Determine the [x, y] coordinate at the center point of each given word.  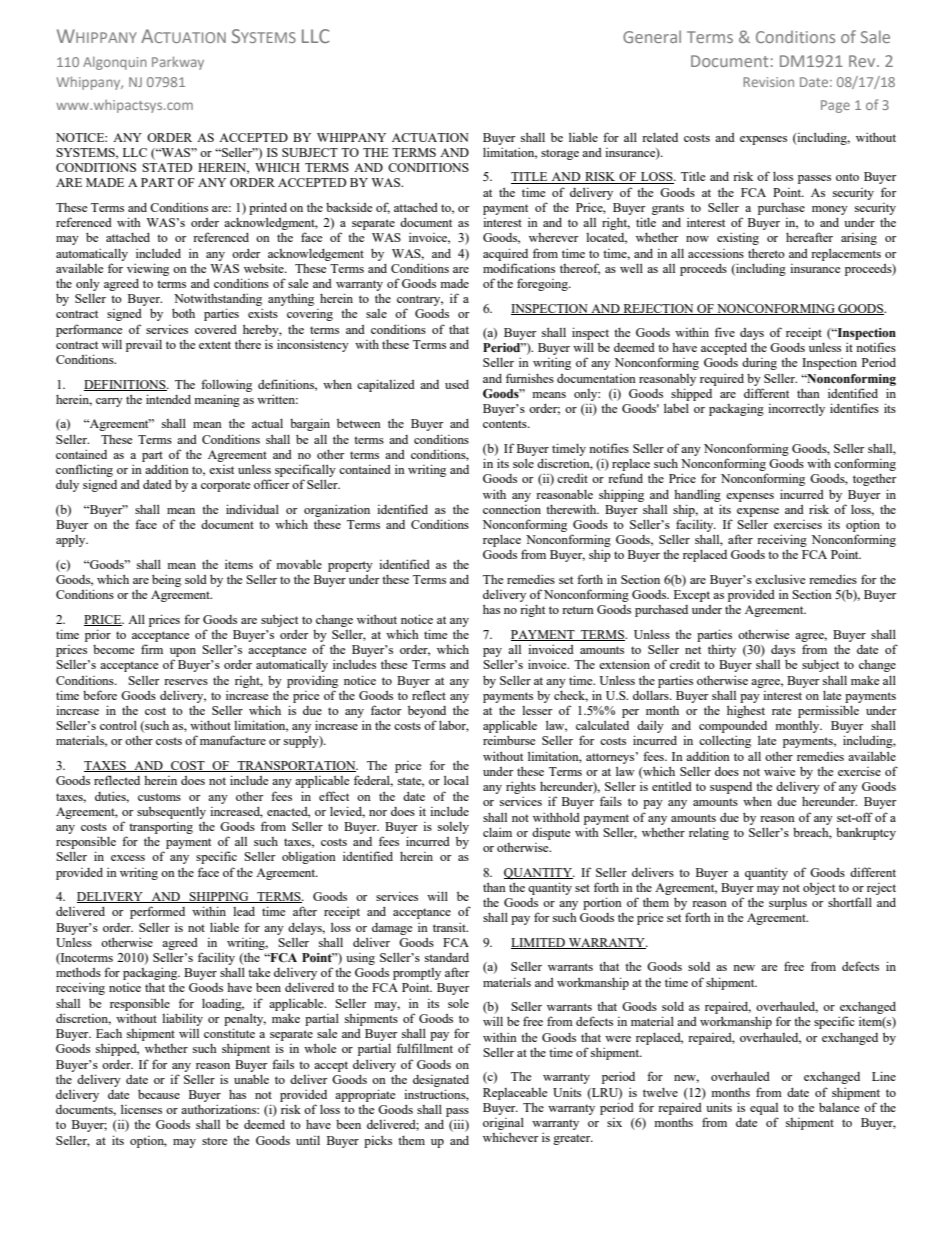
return [578, 610]
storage [560, 154]
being [166, 581]
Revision [768, 82]
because [159, 1094]
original [503, 1123]
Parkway [178, 63]
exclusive [780, 579]
